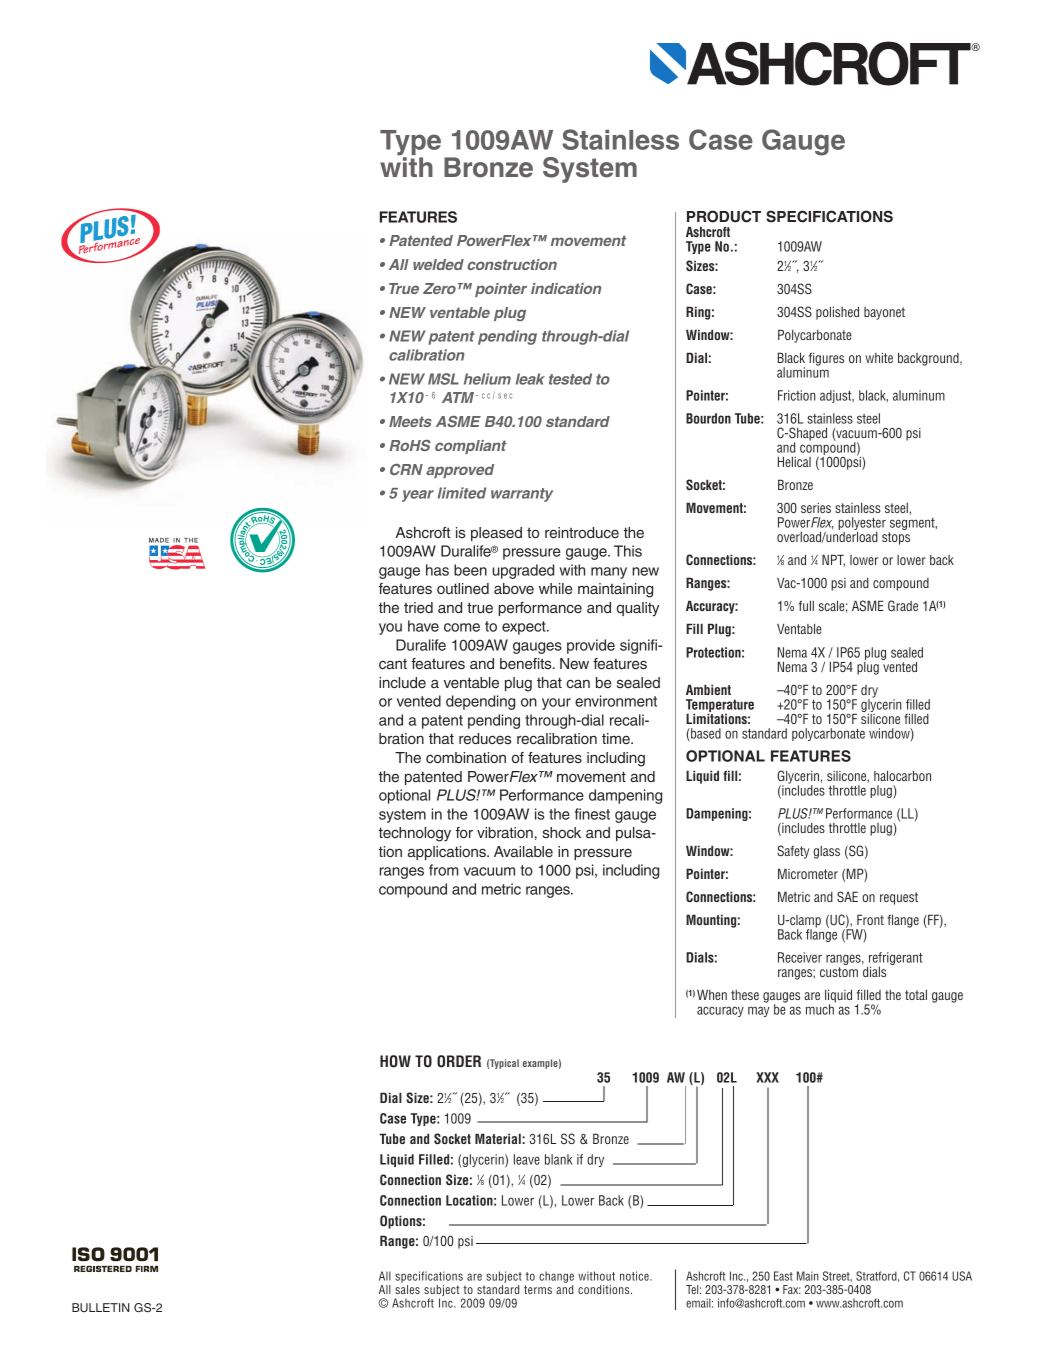  I want to click on Available, so click(523, 851).
